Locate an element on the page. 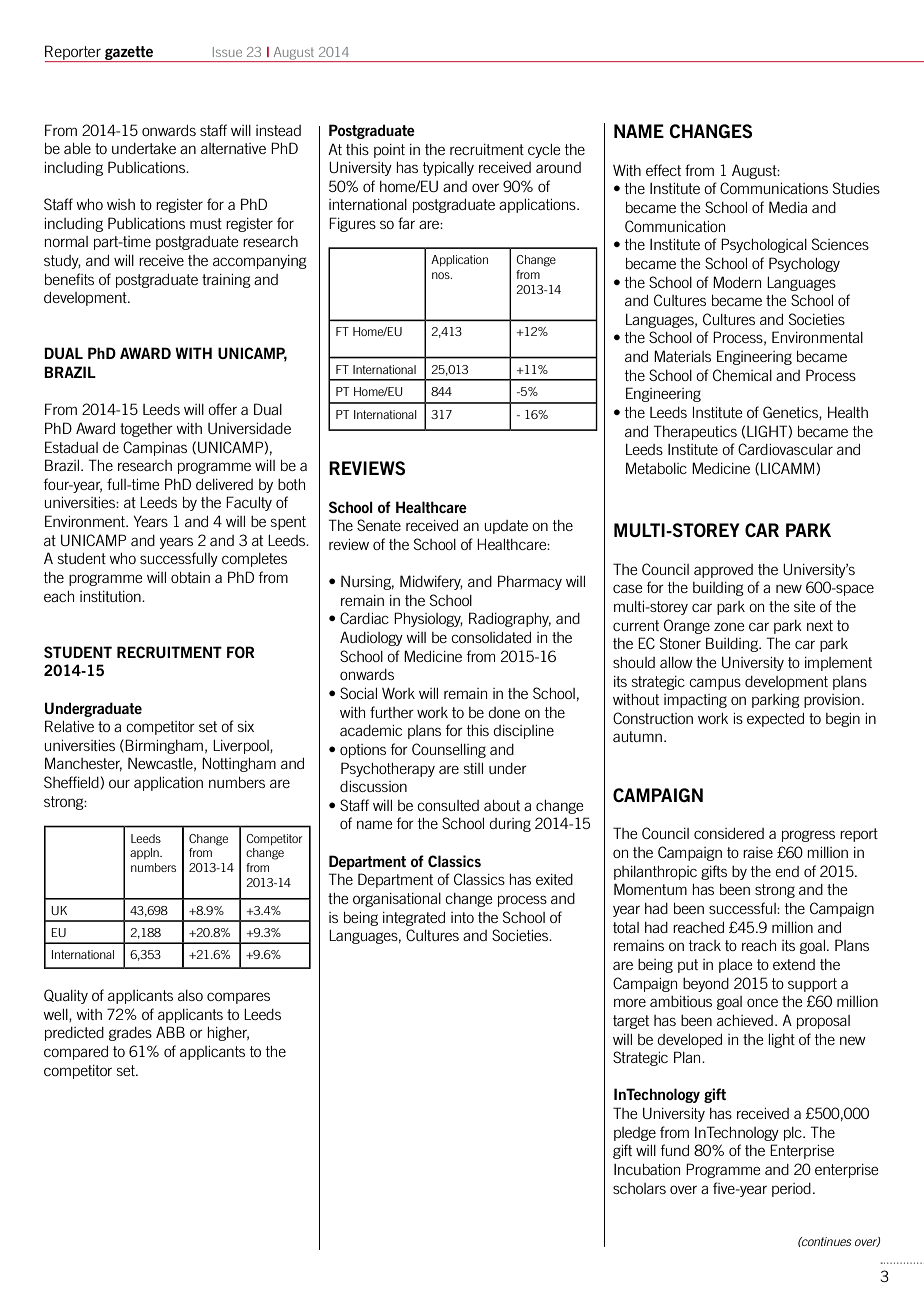 Image resolution: width=924 pixels, height=1308 pixels. Birmingham is located at coordinates (164, 746).
